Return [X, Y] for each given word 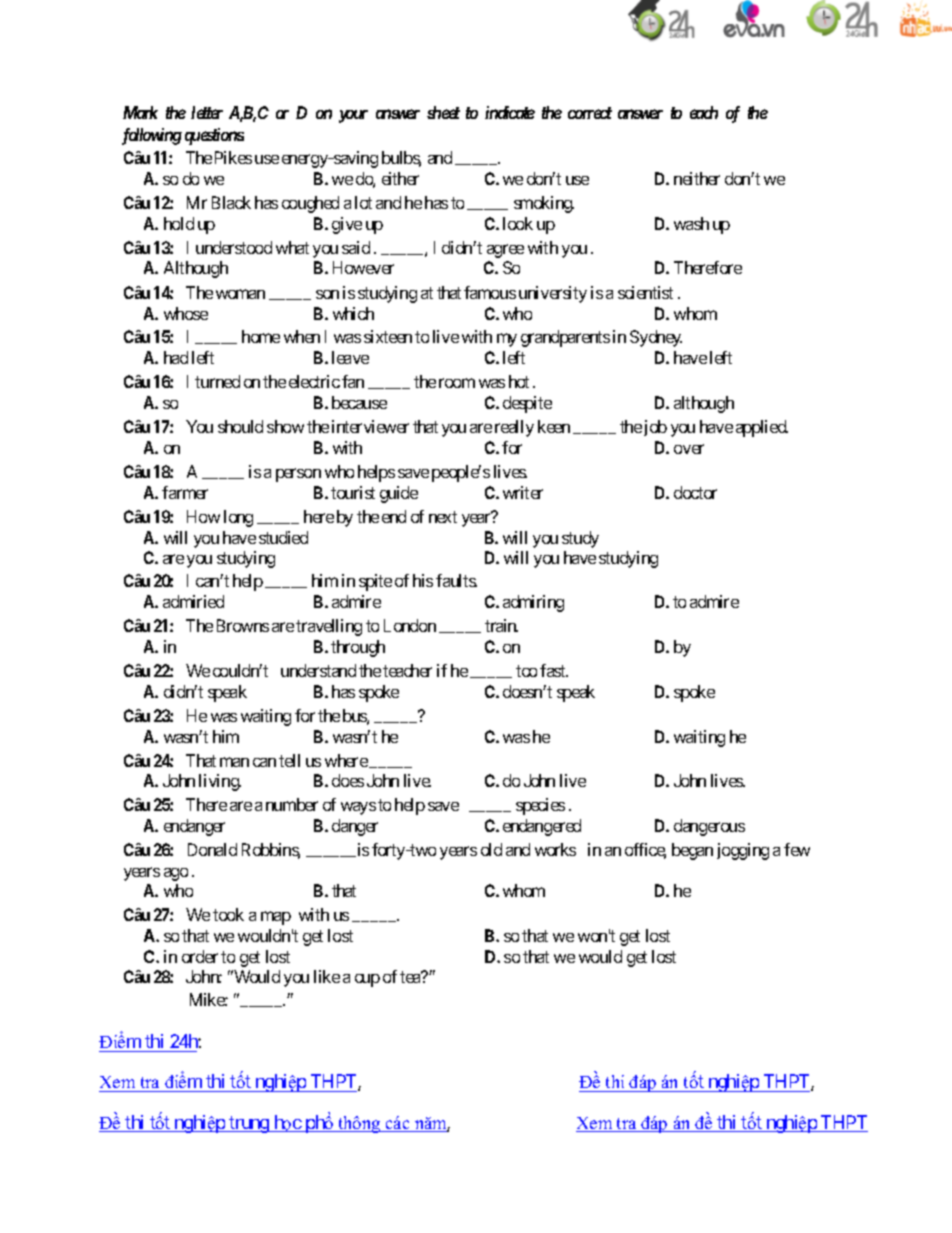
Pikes [233, 157]
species [540, 806]
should [240, 426]
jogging [743, 851]
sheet [443, 112]
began [692, 851]
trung [249, 1124]
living [220, 782]
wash [691, 223]
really [514, 428]
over [689, 449]
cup [367, 980]
